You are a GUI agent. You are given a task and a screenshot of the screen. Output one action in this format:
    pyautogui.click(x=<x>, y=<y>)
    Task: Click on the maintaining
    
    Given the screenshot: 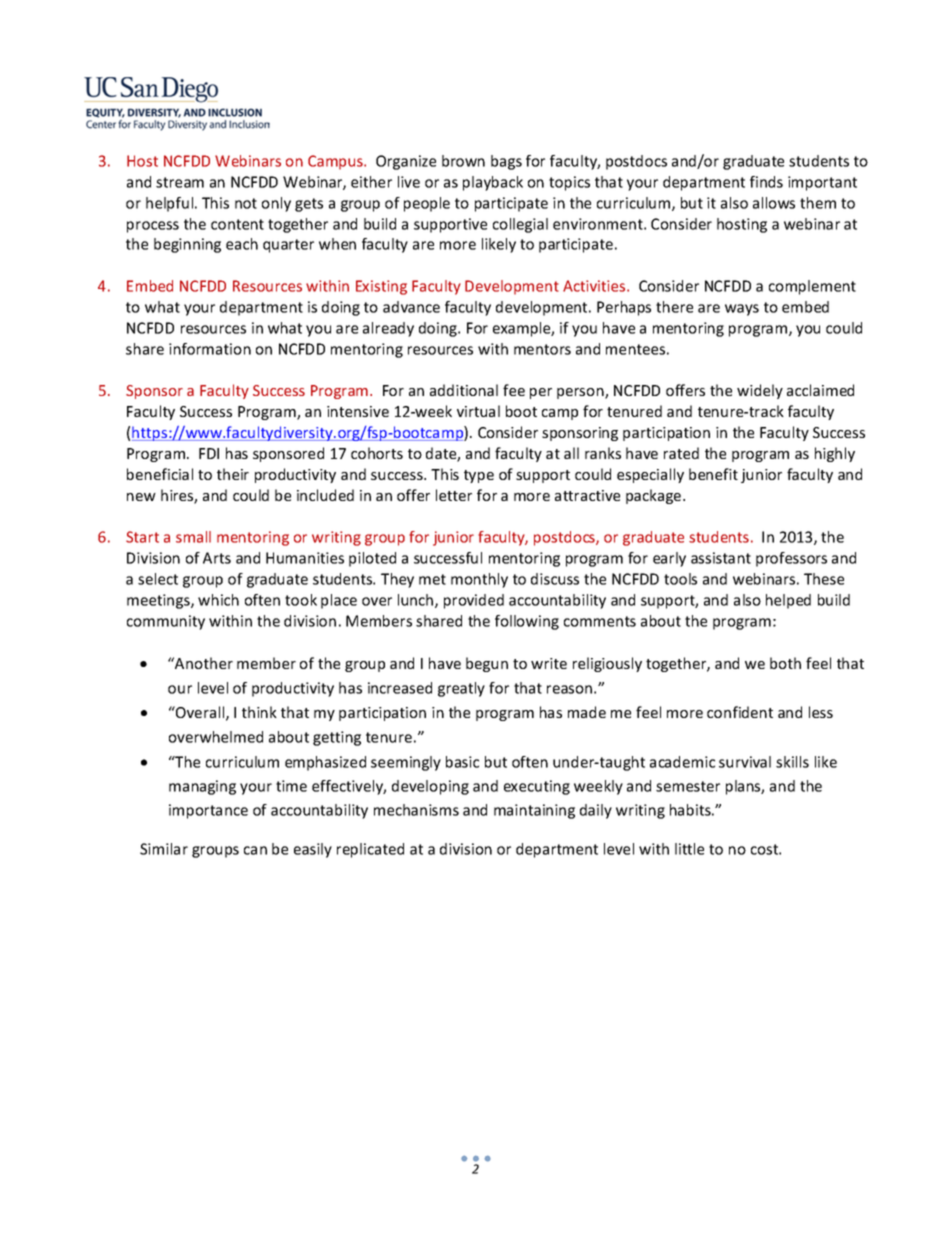 What is the action you would take?
    pyautogui.click(x=534, y=811)
